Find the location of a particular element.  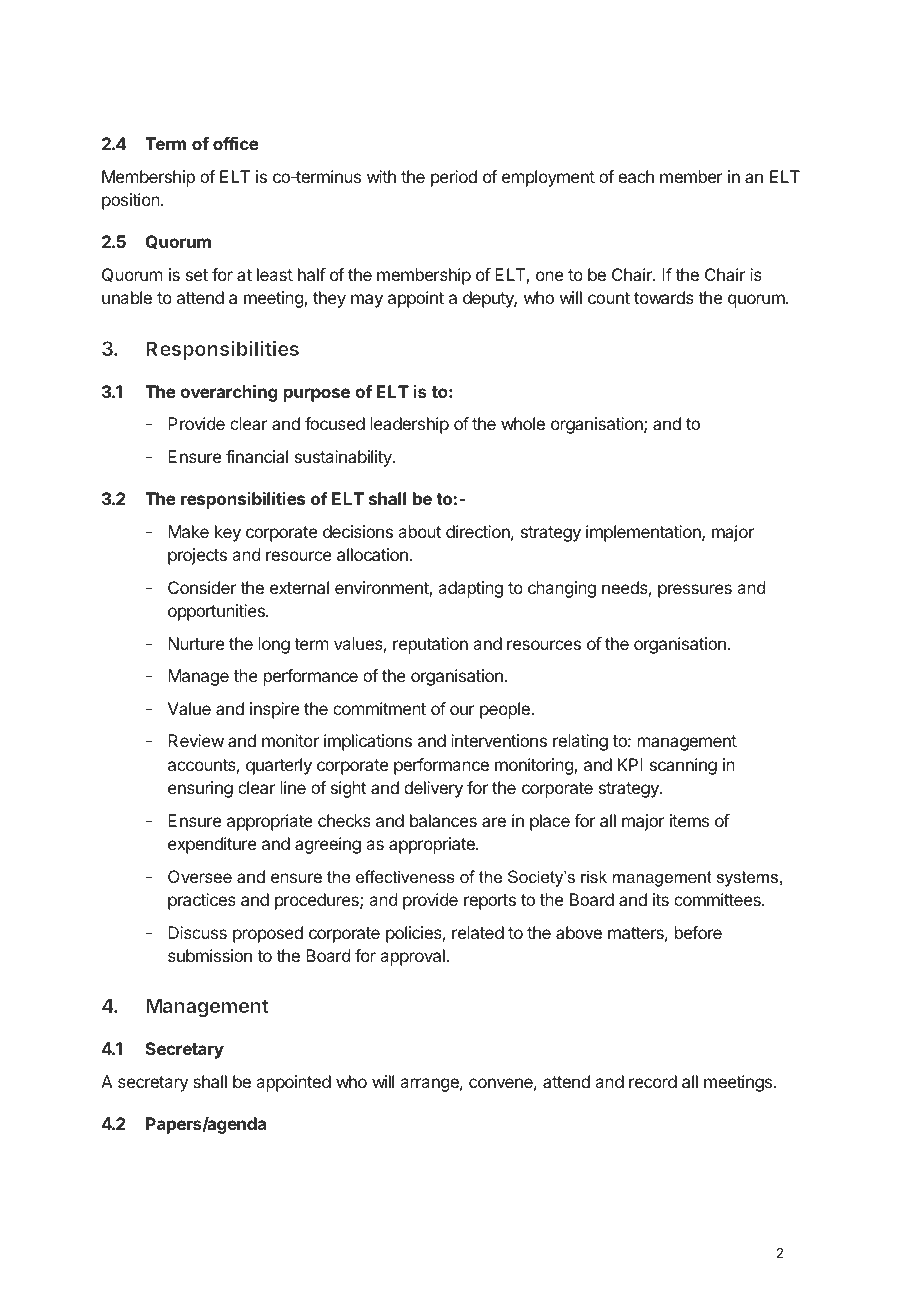

effectiveness is located at coordinates (405, 876).
